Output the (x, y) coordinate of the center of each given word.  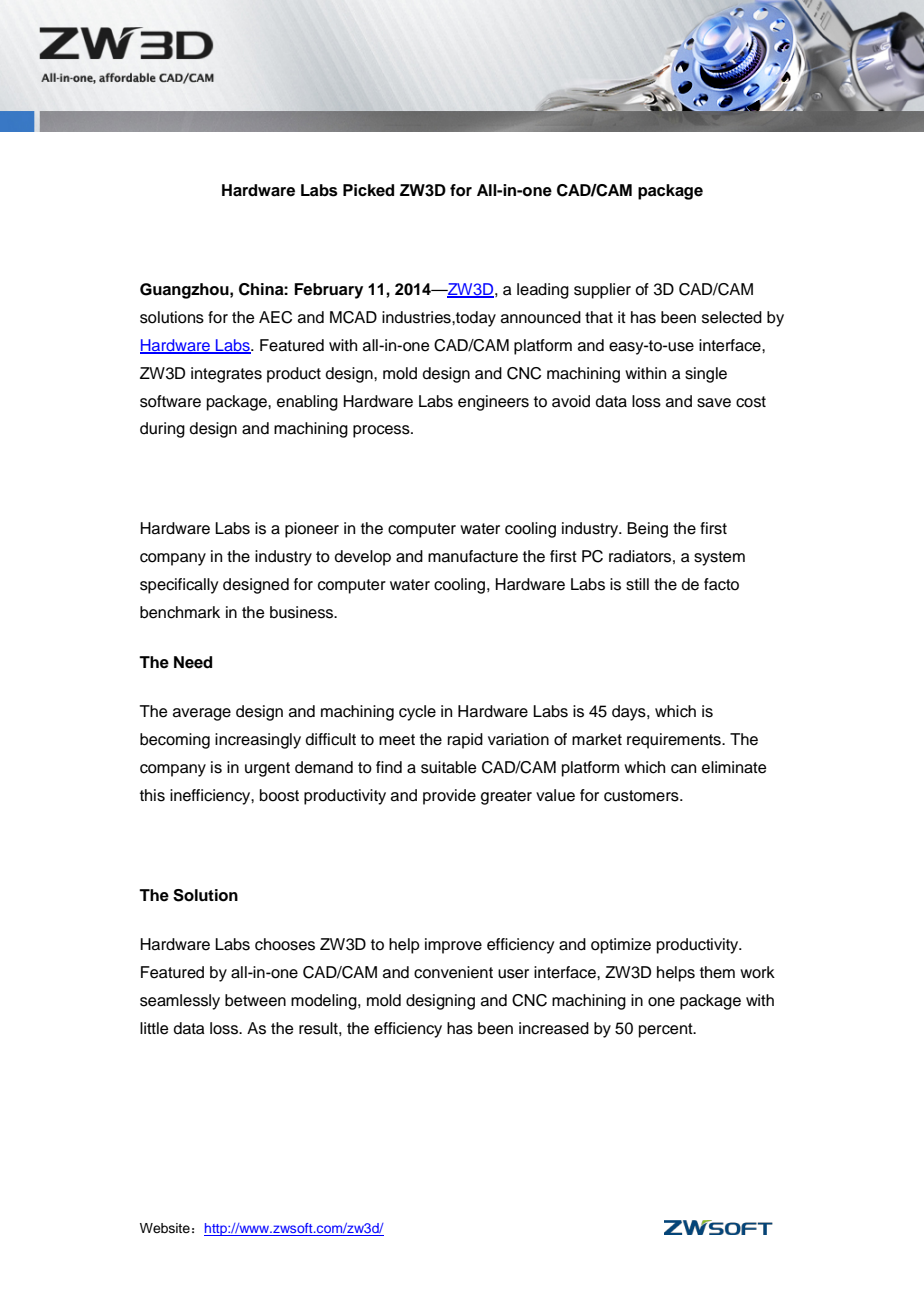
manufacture (473, 556)
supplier (602, 291)
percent (667, 1030)
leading (543, 291)
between (255, 1000)
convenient (453, 972)
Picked (368, 190)
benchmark (180, 612)
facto (721, 584)
